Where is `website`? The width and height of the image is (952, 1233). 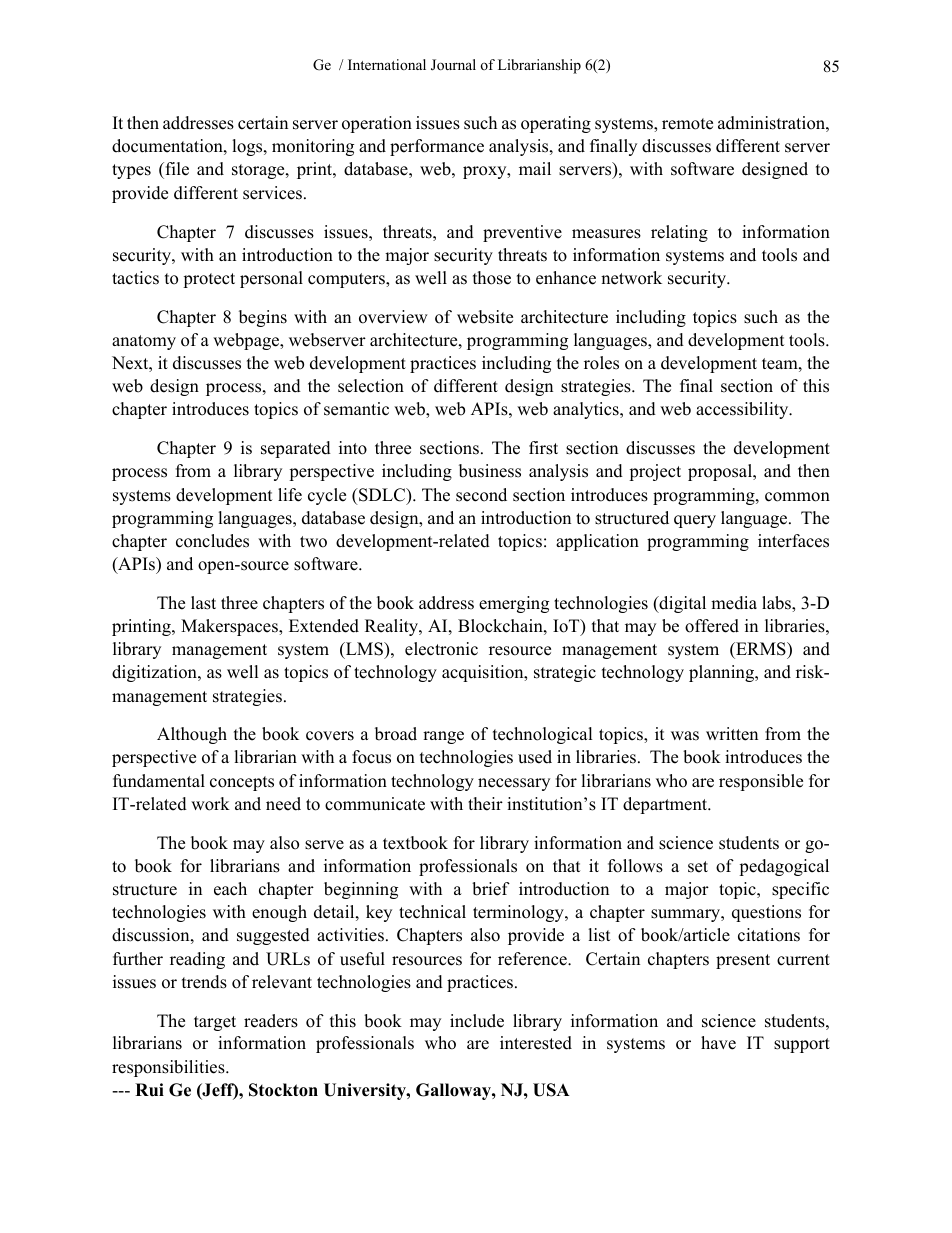
website is located at coordinates (485, 317).
